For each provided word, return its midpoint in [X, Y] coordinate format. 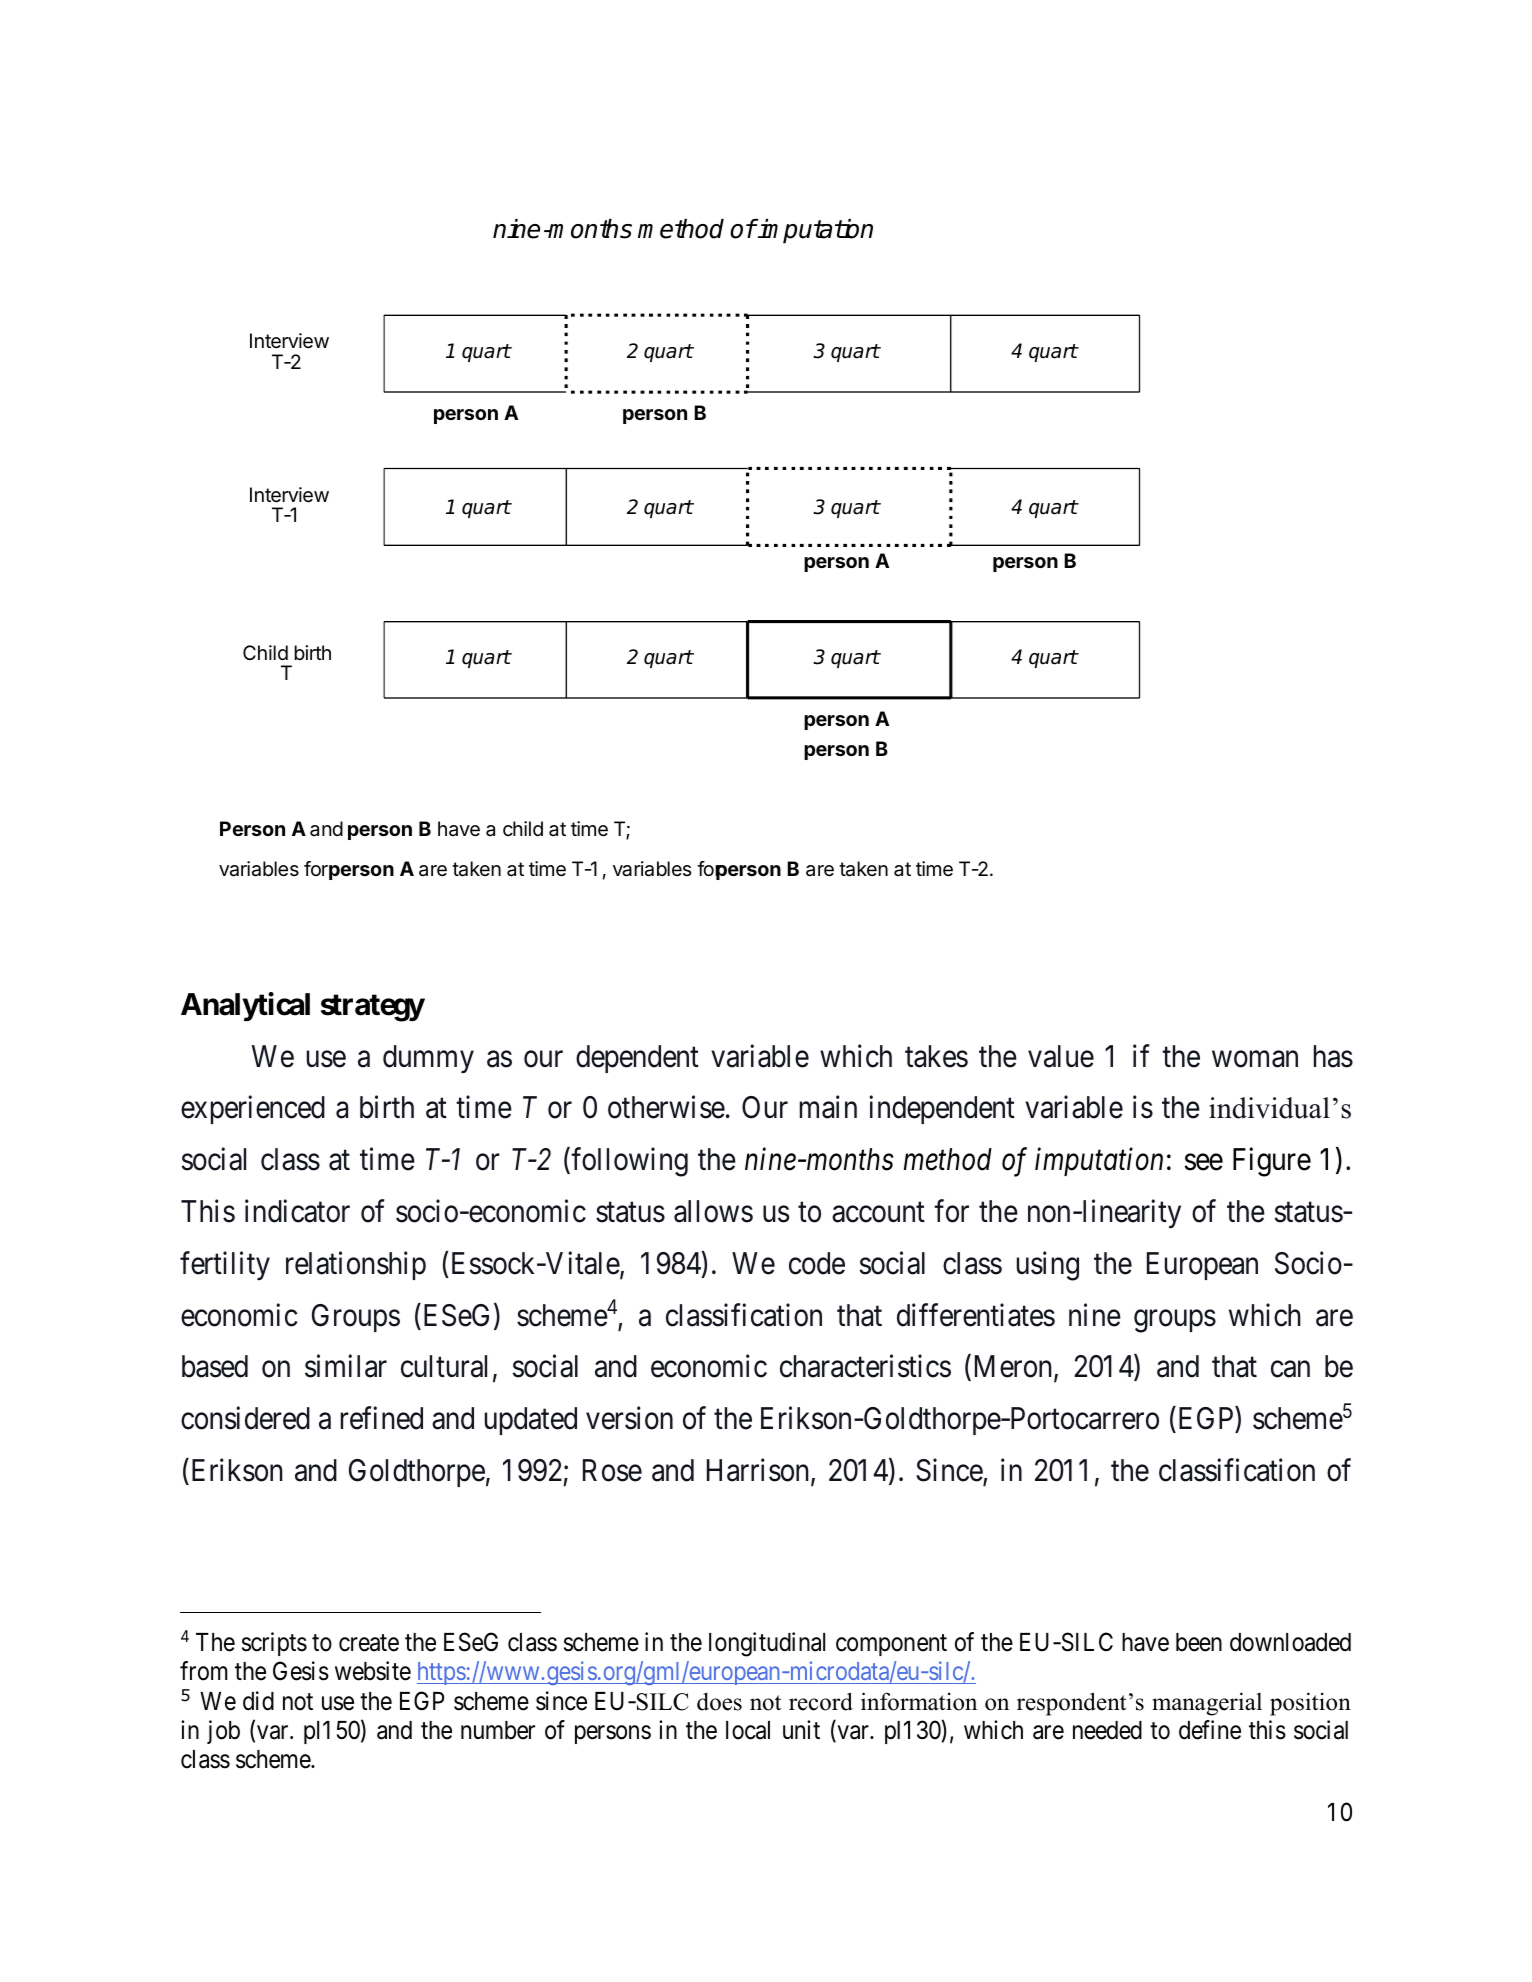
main [828, 1107]
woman [1255, 1059]
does [719, 1701]
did [258, 1701]
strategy [373, 1008]
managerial [1207, 1704]
